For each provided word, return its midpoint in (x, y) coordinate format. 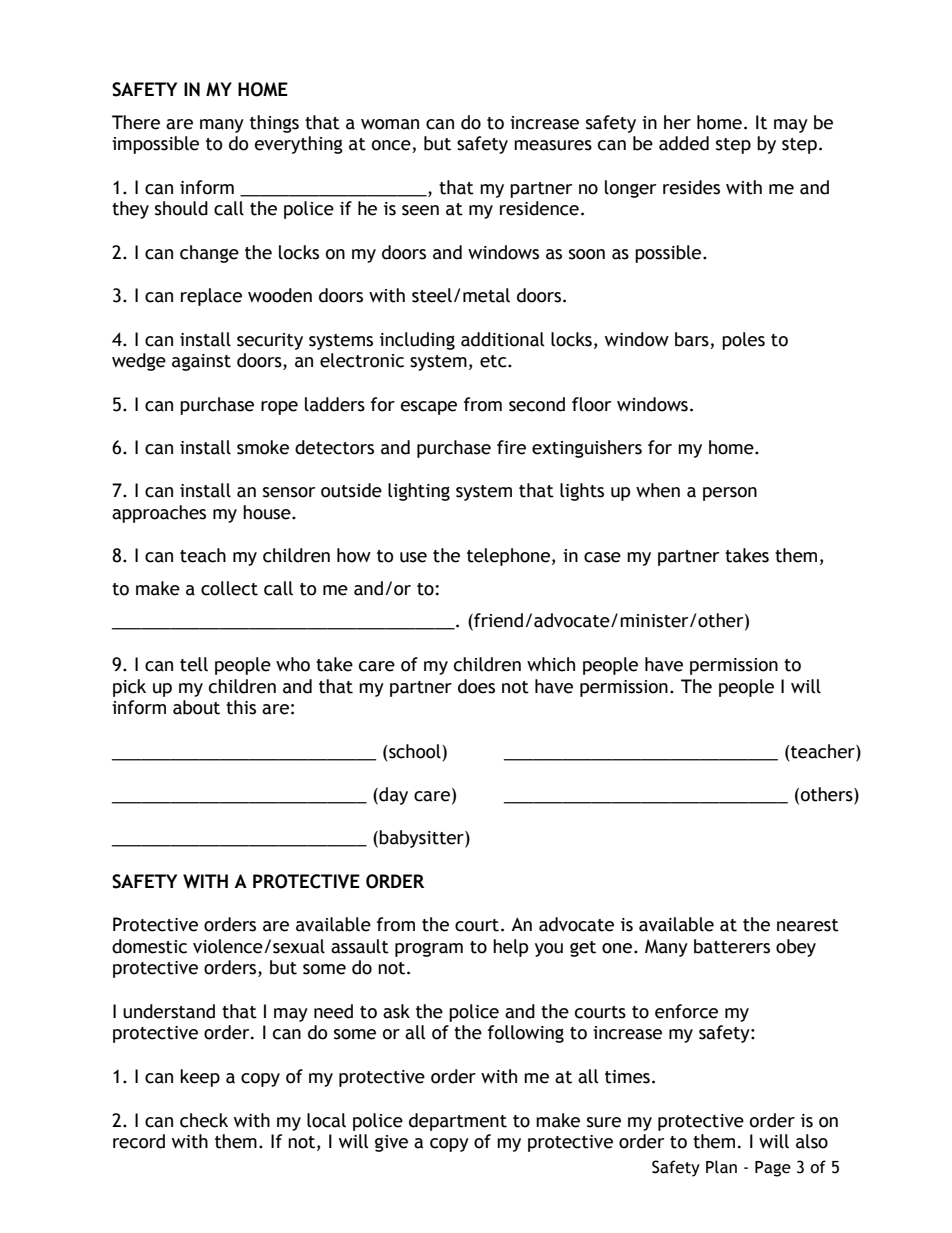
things (274, 124)
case (602, 557)
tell (194, 664)
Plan (721, 1167)
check (204, 1120)
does (476, 686)
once (392, 146)
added (684, 143)
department (458, 1122)
